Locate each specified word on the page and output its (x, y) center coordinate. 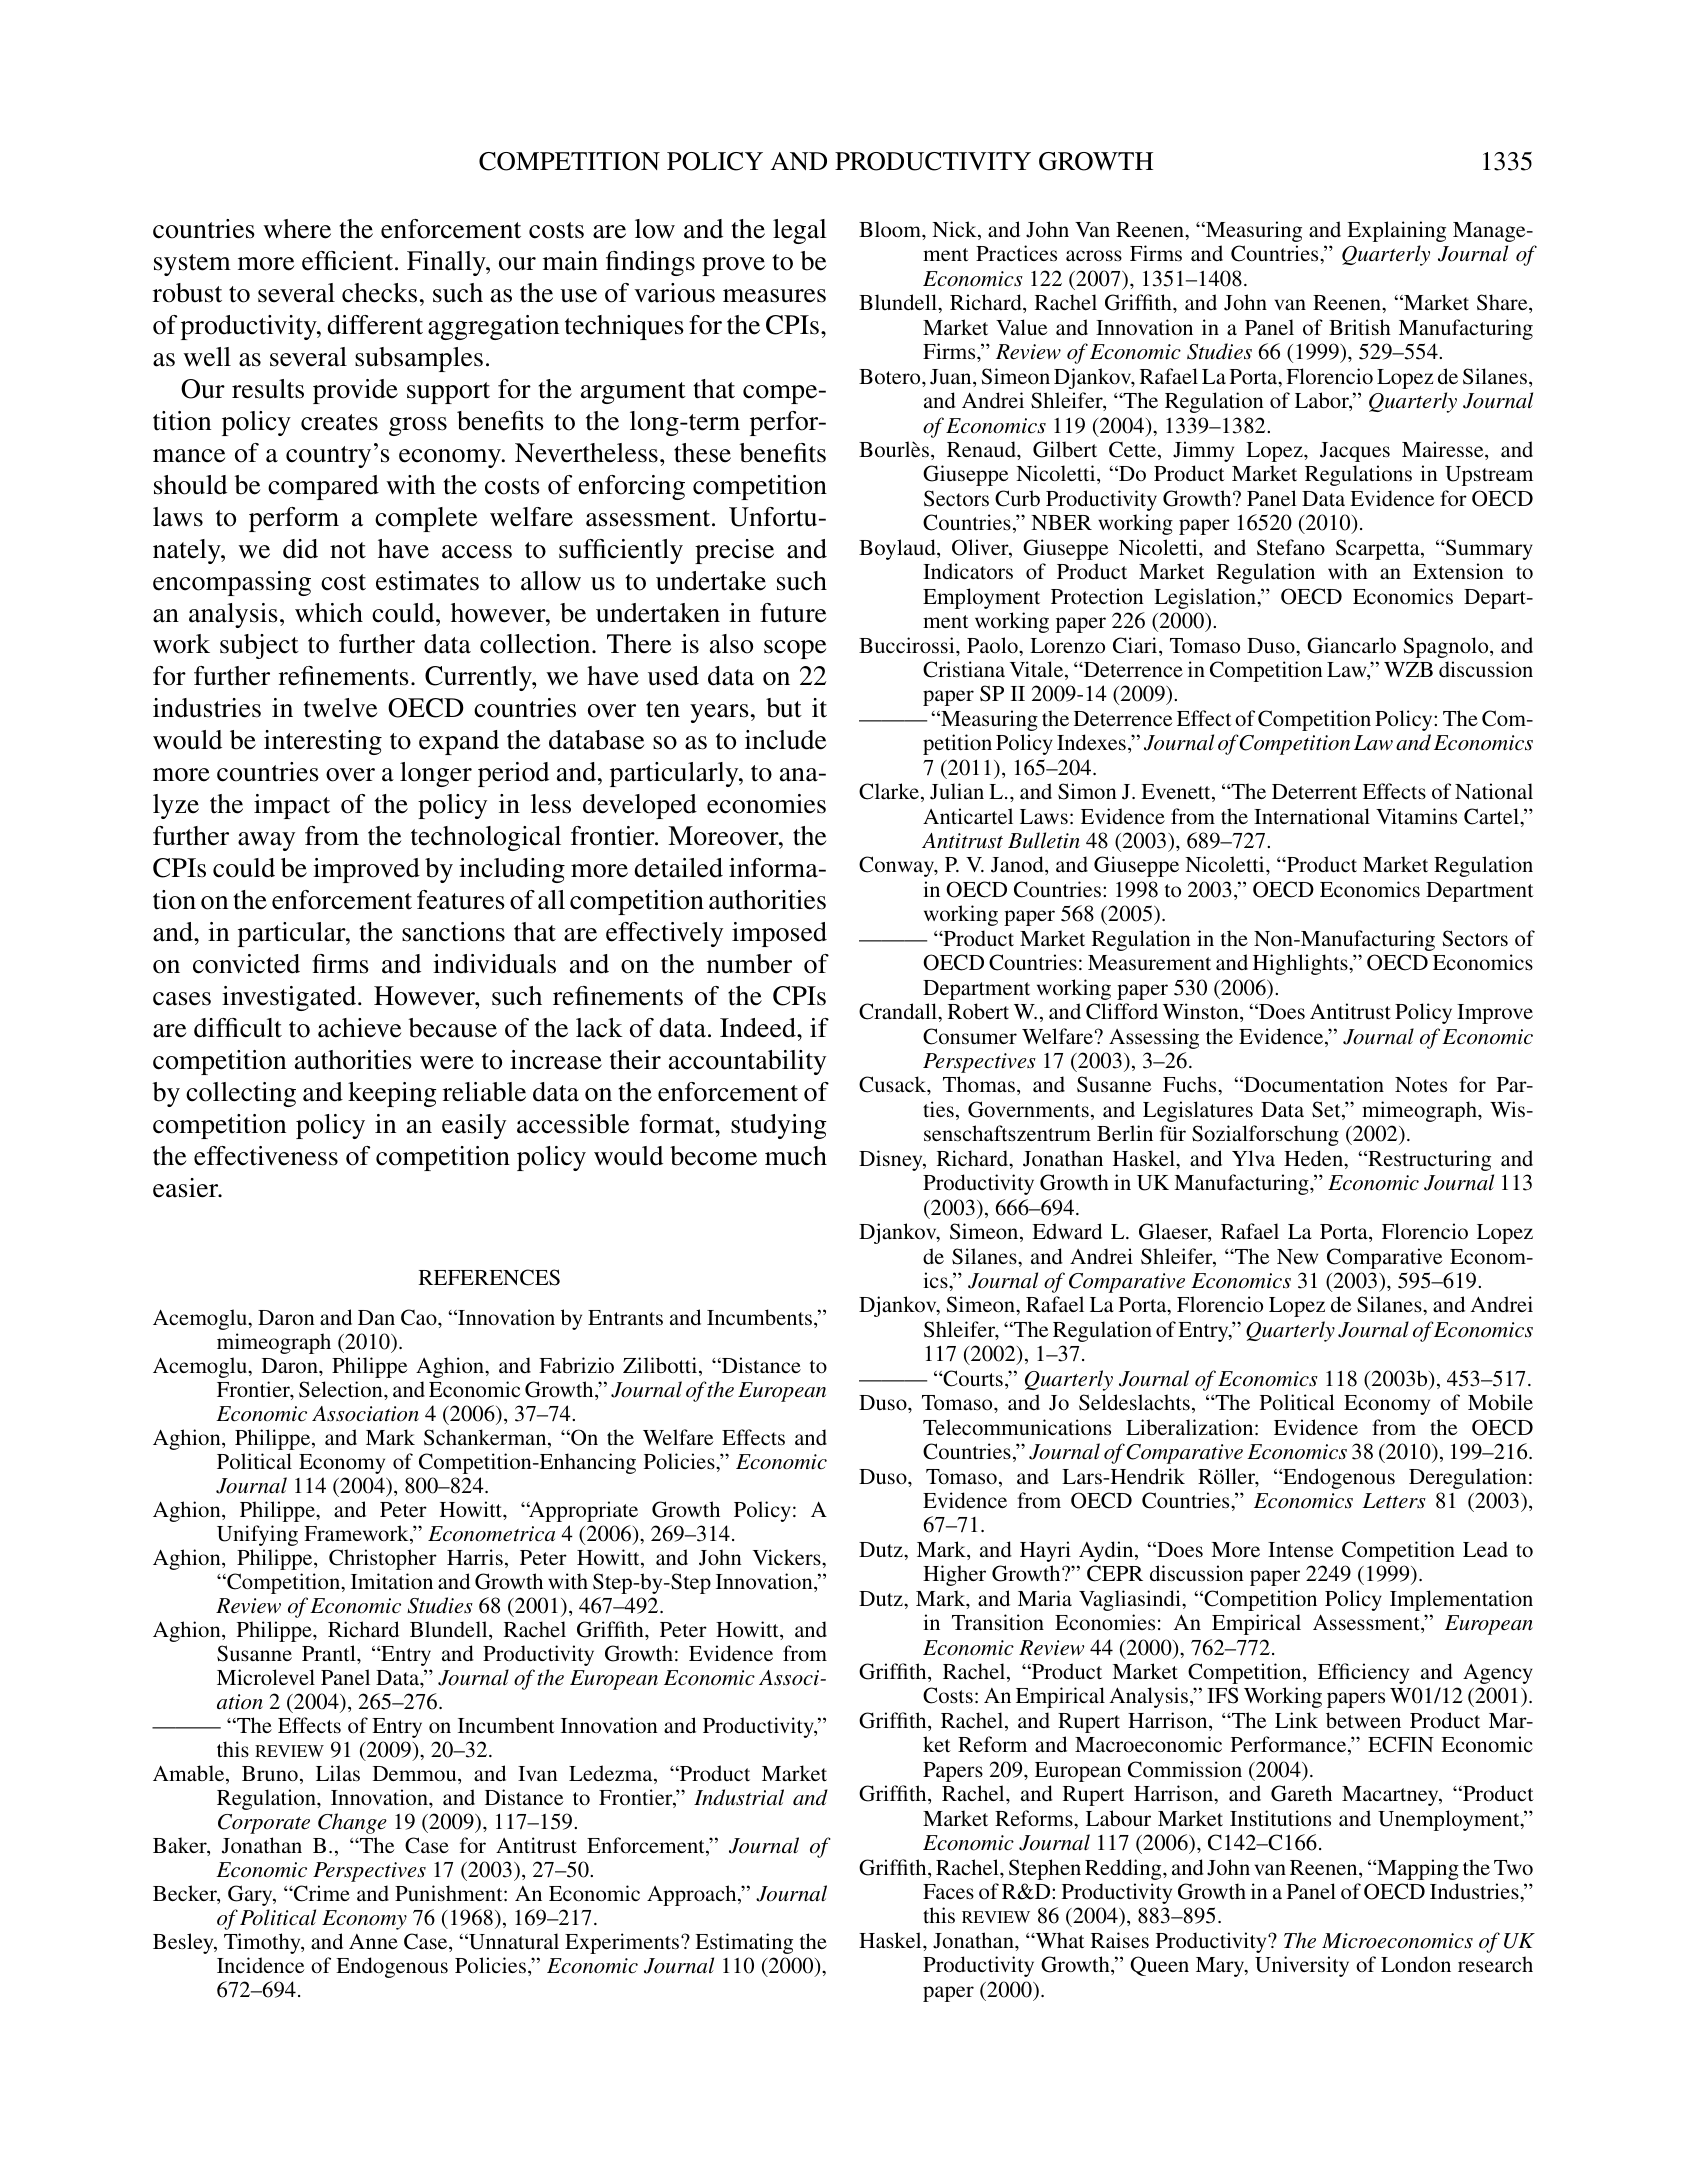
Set (1327, 1110)
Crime (321, 1893)
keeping (392, 1094)
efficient (349, 261)
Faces (948, 1892)
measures (774, 296)
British (1360, 327)
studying (779, 1126)
